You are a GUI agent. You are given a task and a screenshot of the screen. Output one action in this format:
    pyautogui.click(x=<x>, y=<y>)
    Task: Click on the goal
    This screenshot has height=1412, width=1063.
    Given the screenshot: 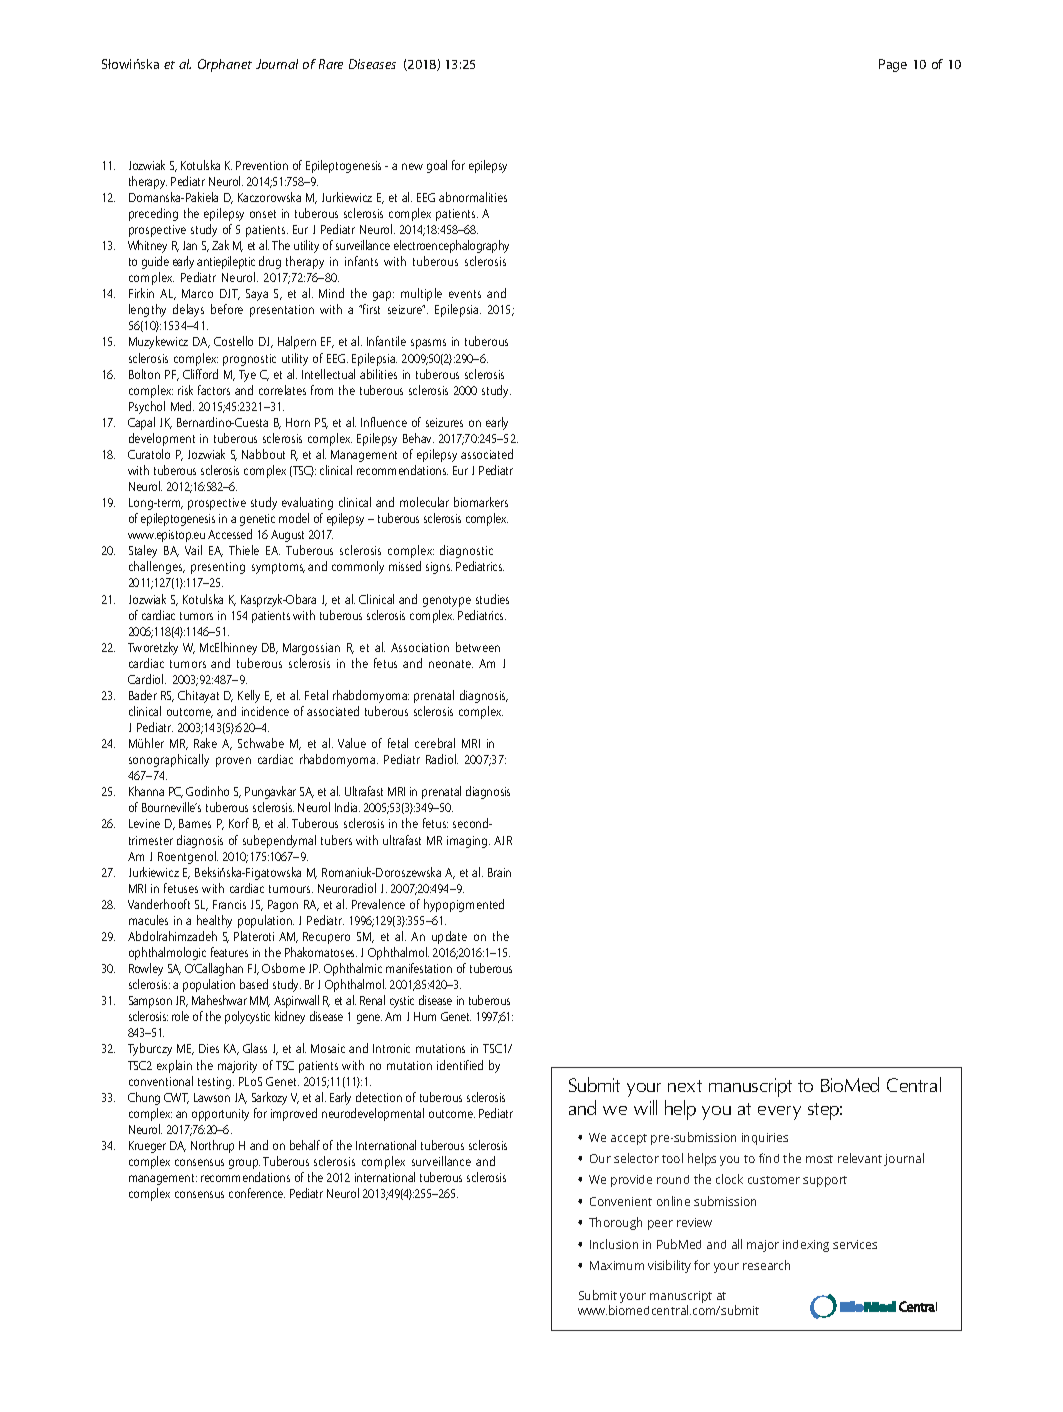 What is the action you would take?
    pyautogui.click(x=437, y=166)
